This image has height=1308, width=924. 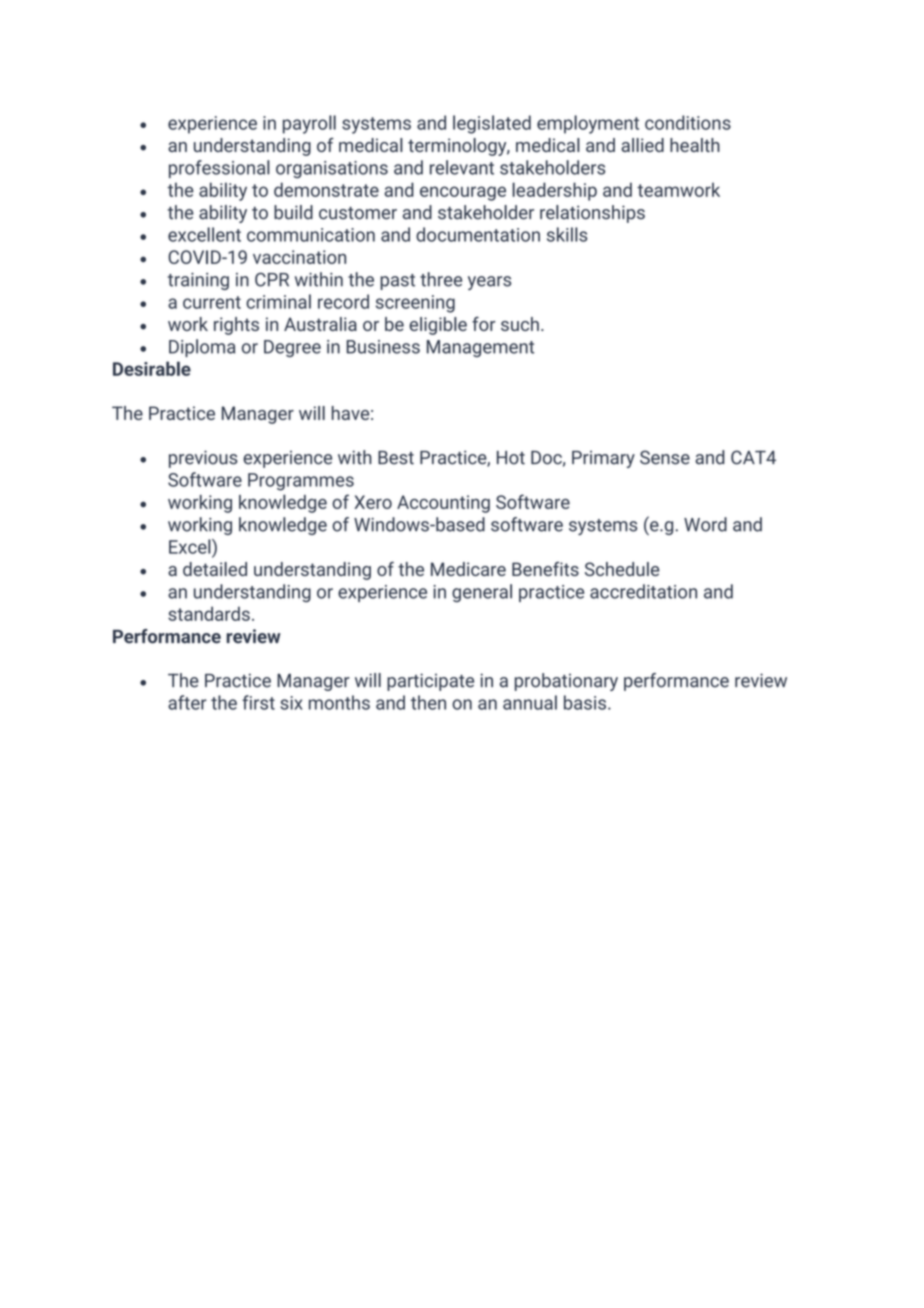 What do you see at coordinates (236, 326) in the image?
I see `rights` at bounding box center [236, 326].
